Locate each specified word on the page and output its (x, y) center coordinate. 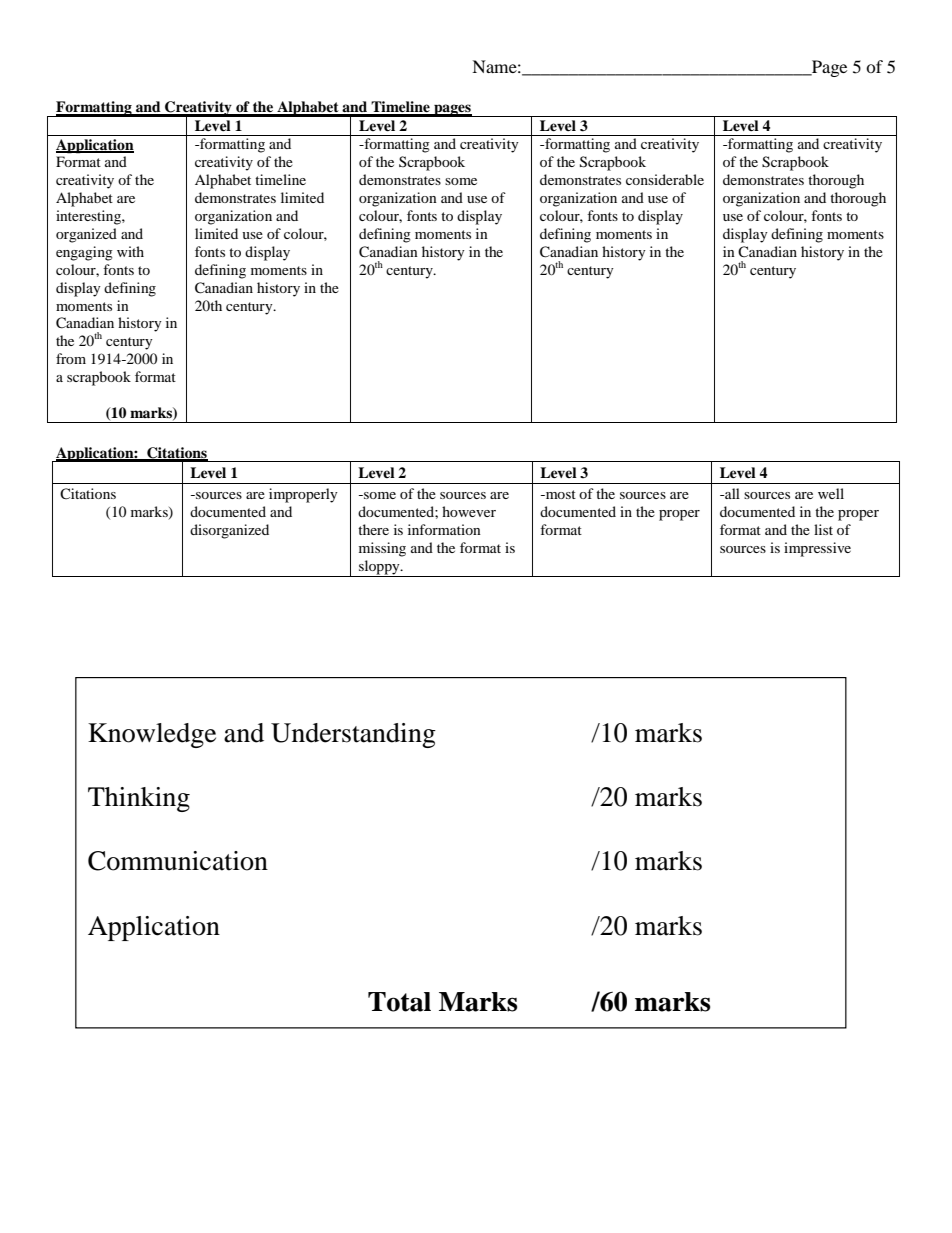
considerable (665, 179)
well (831, 493)
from (71, 358)
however (469, 511)
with (130, 251)
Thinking (139, 799)
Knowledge (152, 735)
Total (399, 1002)
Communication (178, 861)
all (731, 493)
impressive (817, 549)
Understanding (353, 735)
